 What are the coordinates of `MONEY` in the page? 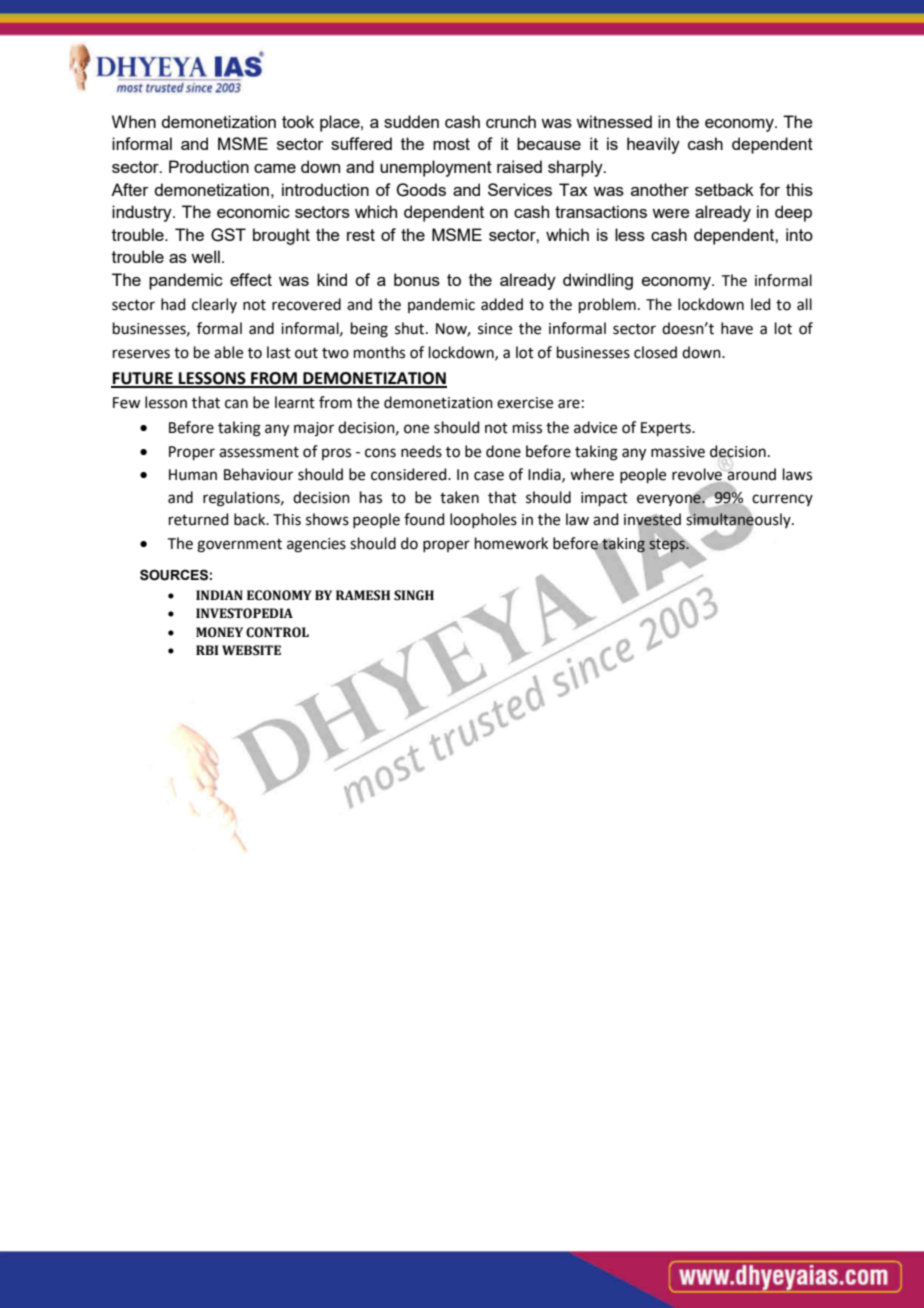 It's located at (219, 632).
